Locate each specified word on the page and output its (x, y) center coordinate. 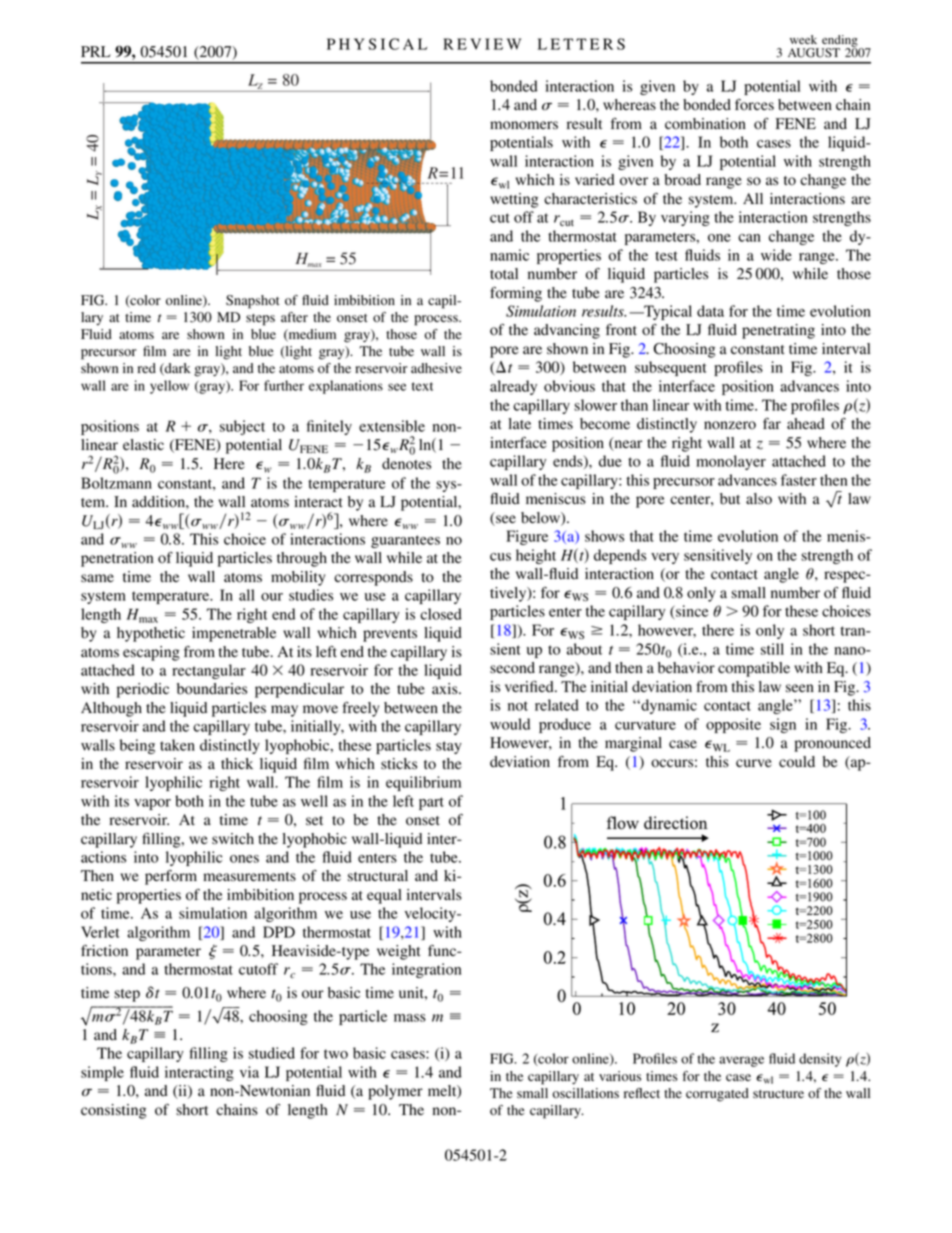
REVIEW (482, 44)
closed (441, 614)
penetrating (778, 331)
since (691, 612)
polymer (395, 1092)
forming (516, 294)
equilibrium (423, 783)
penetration (117, 559)
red (147, 368)
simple (102, 1073)
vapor (152, 804)
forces (754, 105)
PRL (96, 51)
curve (754, 763)
